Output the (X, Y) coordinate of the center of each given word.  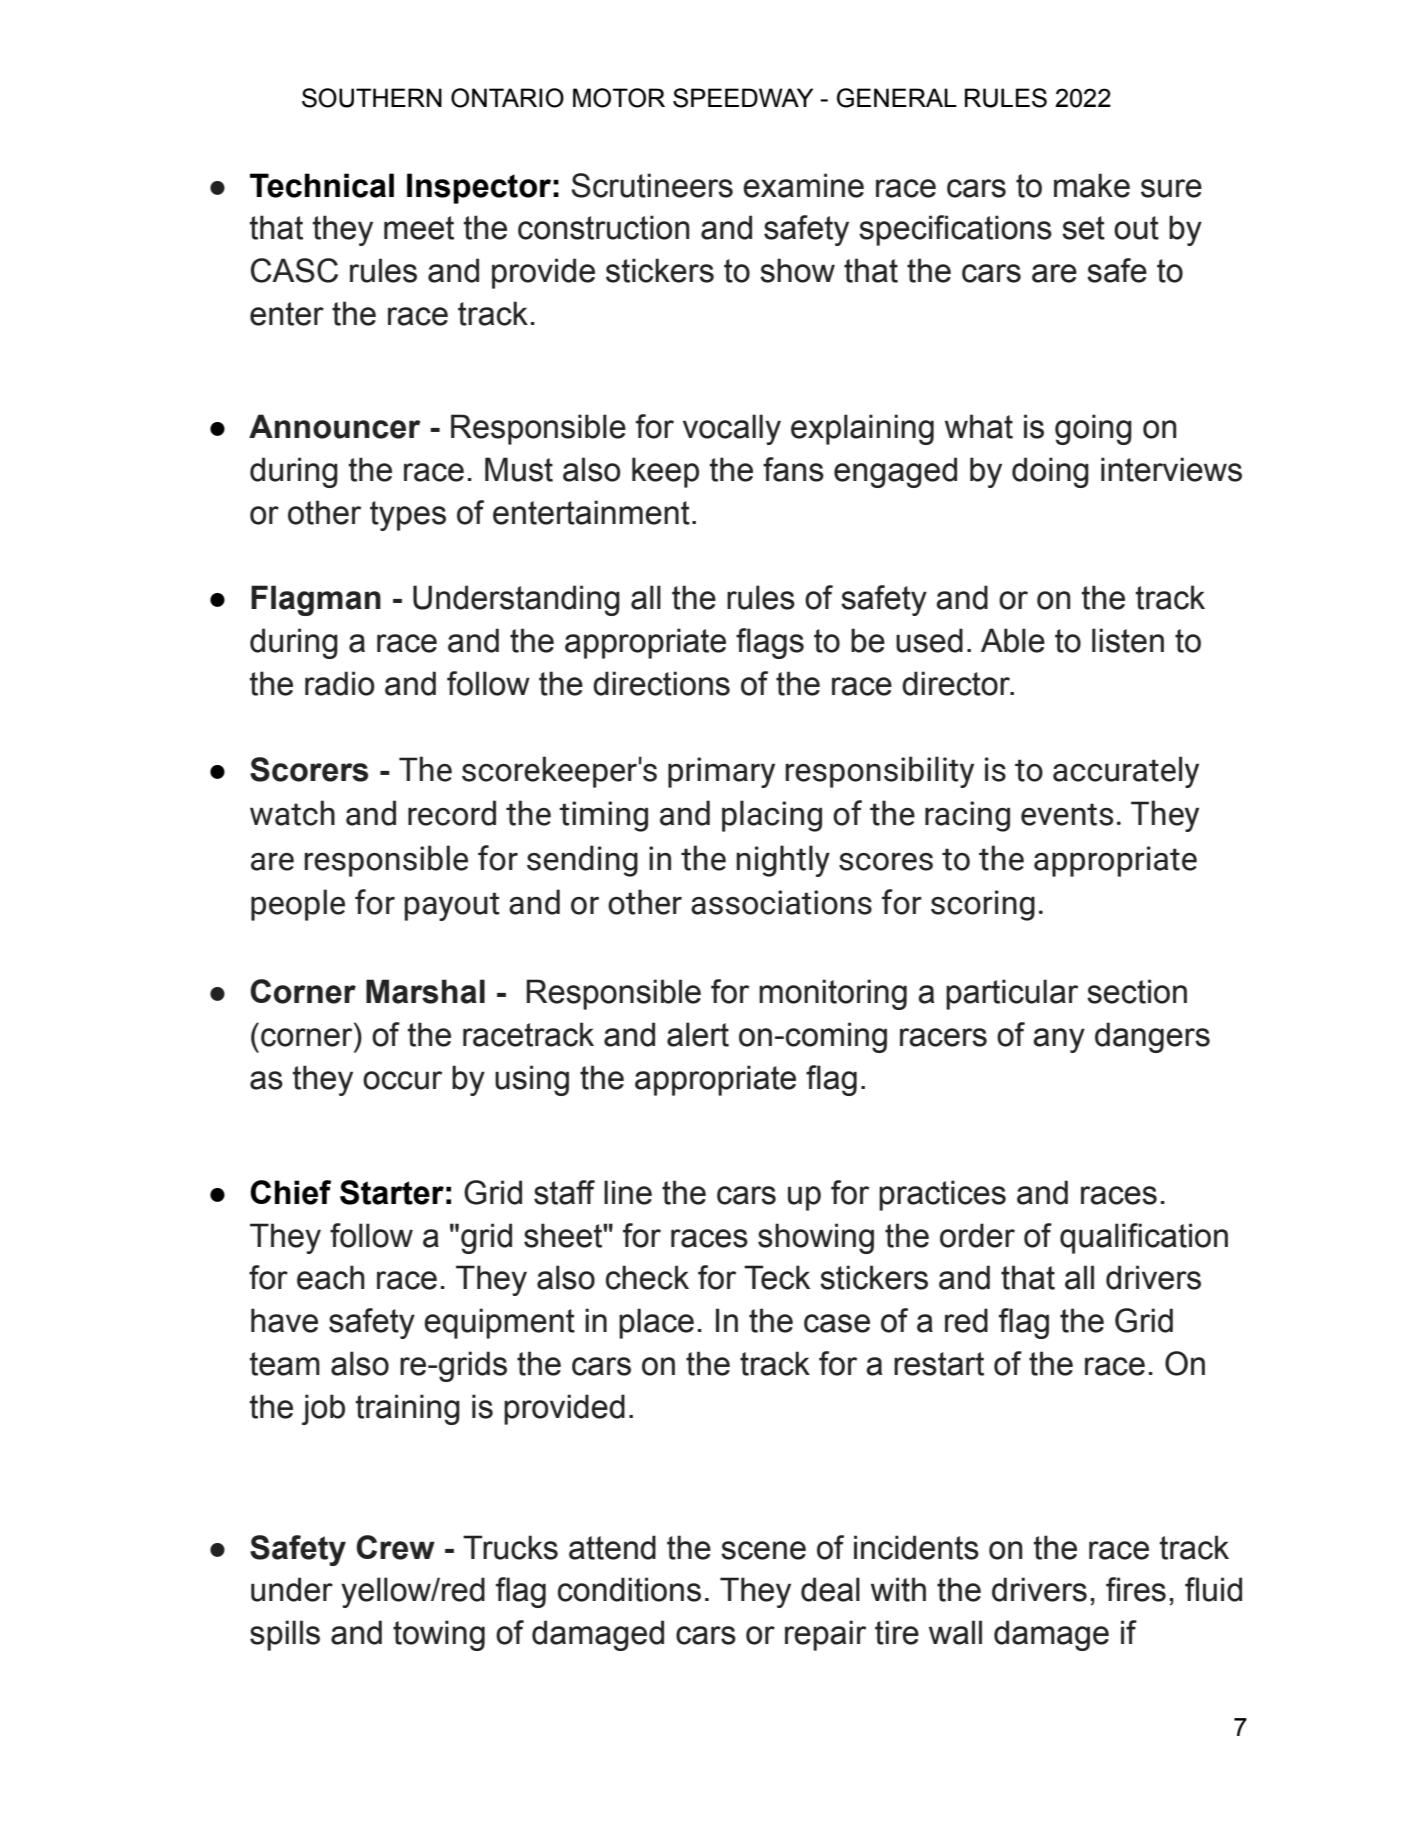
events (1067, 814)
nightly (783, 861)
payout (452, 906)
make (1092, 185)
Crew (395, 1547)
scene (763, 1550)
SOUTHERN (372, 98)
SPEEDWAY (743, 98)
